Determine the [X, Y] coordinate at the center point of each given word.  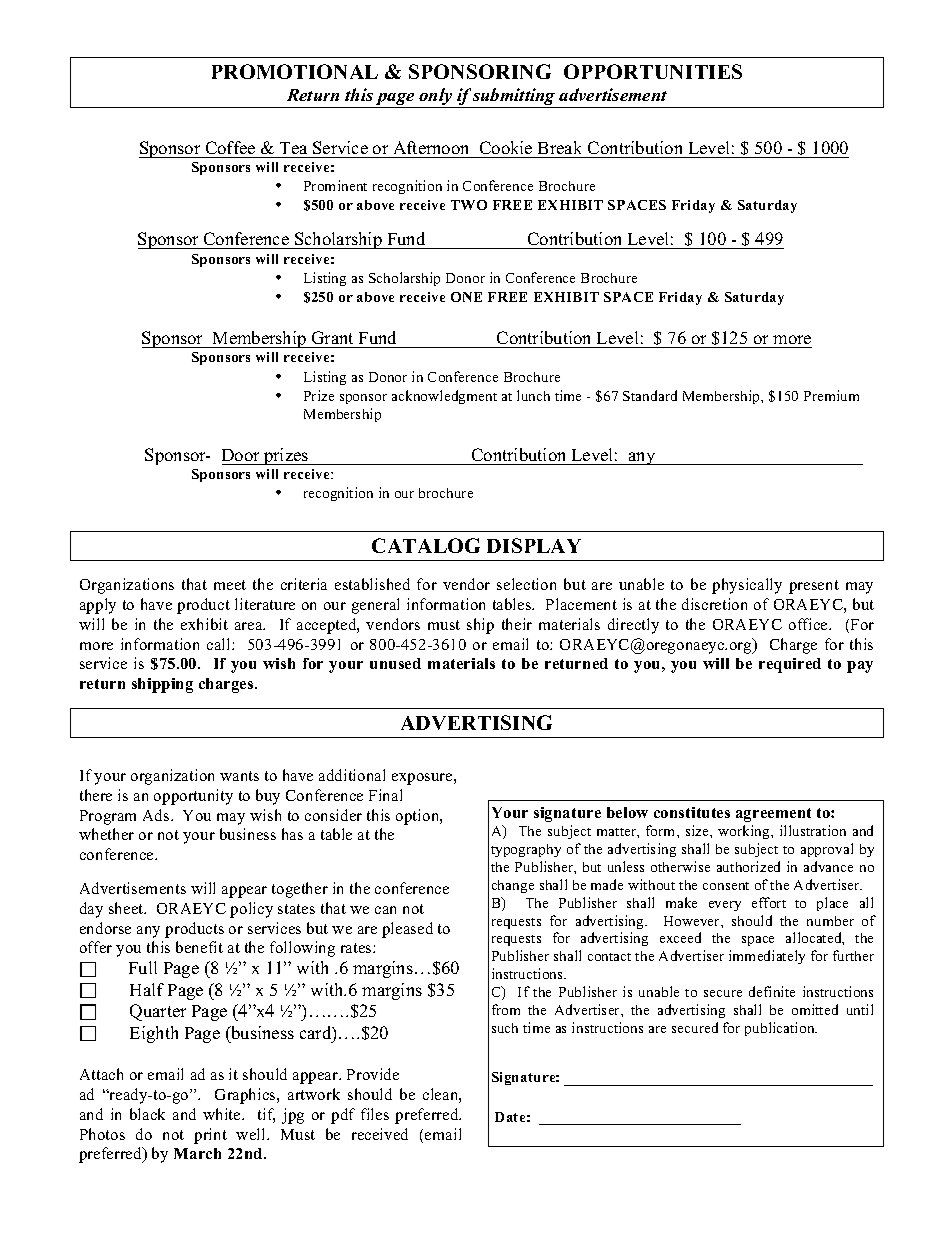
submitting [515, 98]
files [375, 1114]
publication [781, 1029]
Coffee [230, 147]
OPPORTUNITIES [653, 71]
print [210, 1136]
